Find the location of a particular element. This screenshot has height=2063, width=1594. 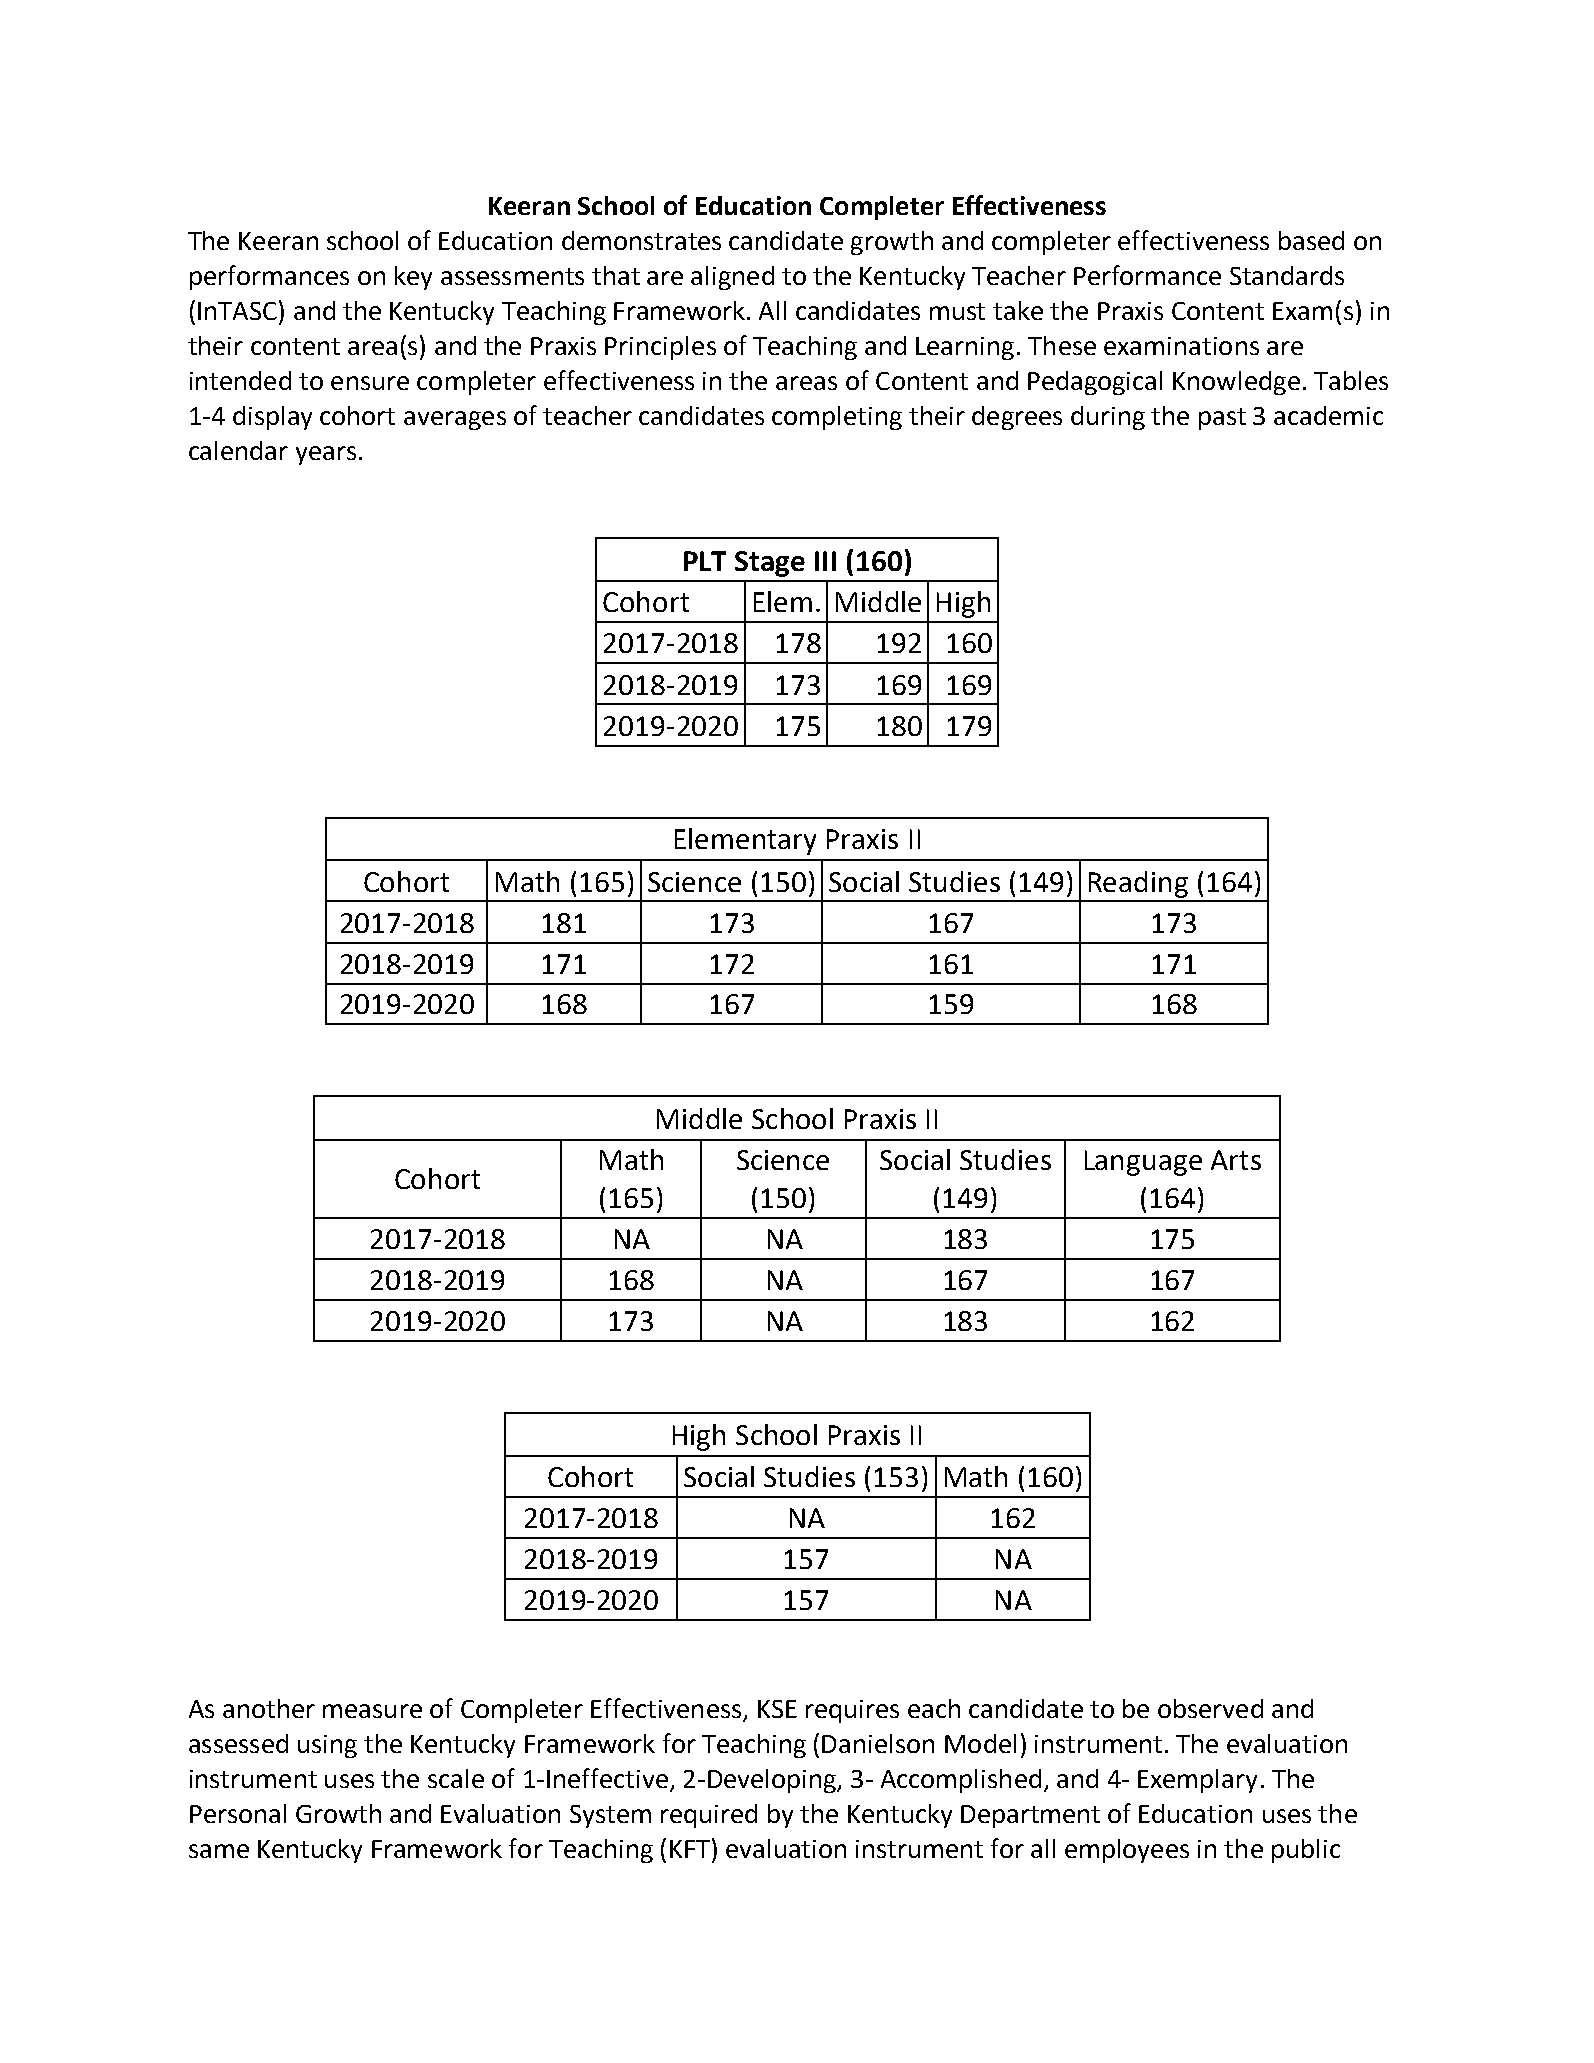

Standards is located at coordinates (1287, 275).
